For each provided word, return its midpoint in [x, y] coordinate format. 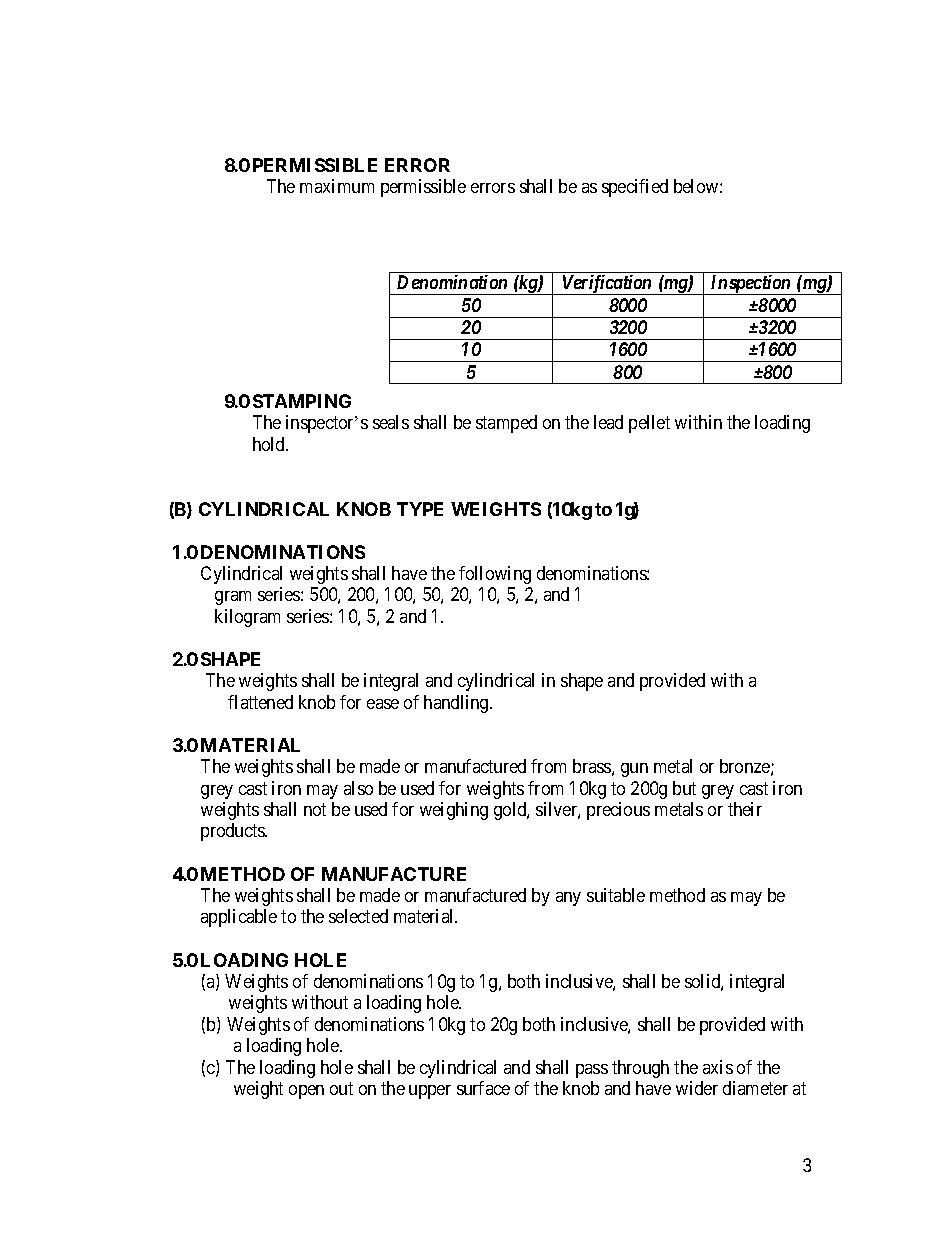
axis [718, 1067]
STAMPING [302, 401]
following [495, 575]
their [745, 809]
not [315, 809]
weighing [454, 811]
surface [483, 1088]
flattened [260, 702]
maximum [337, 186]
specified [635, 188]
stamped [506, 424]
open [306, 1092]
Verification [607, 285]
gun [634, 770]
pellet [649, 424]
